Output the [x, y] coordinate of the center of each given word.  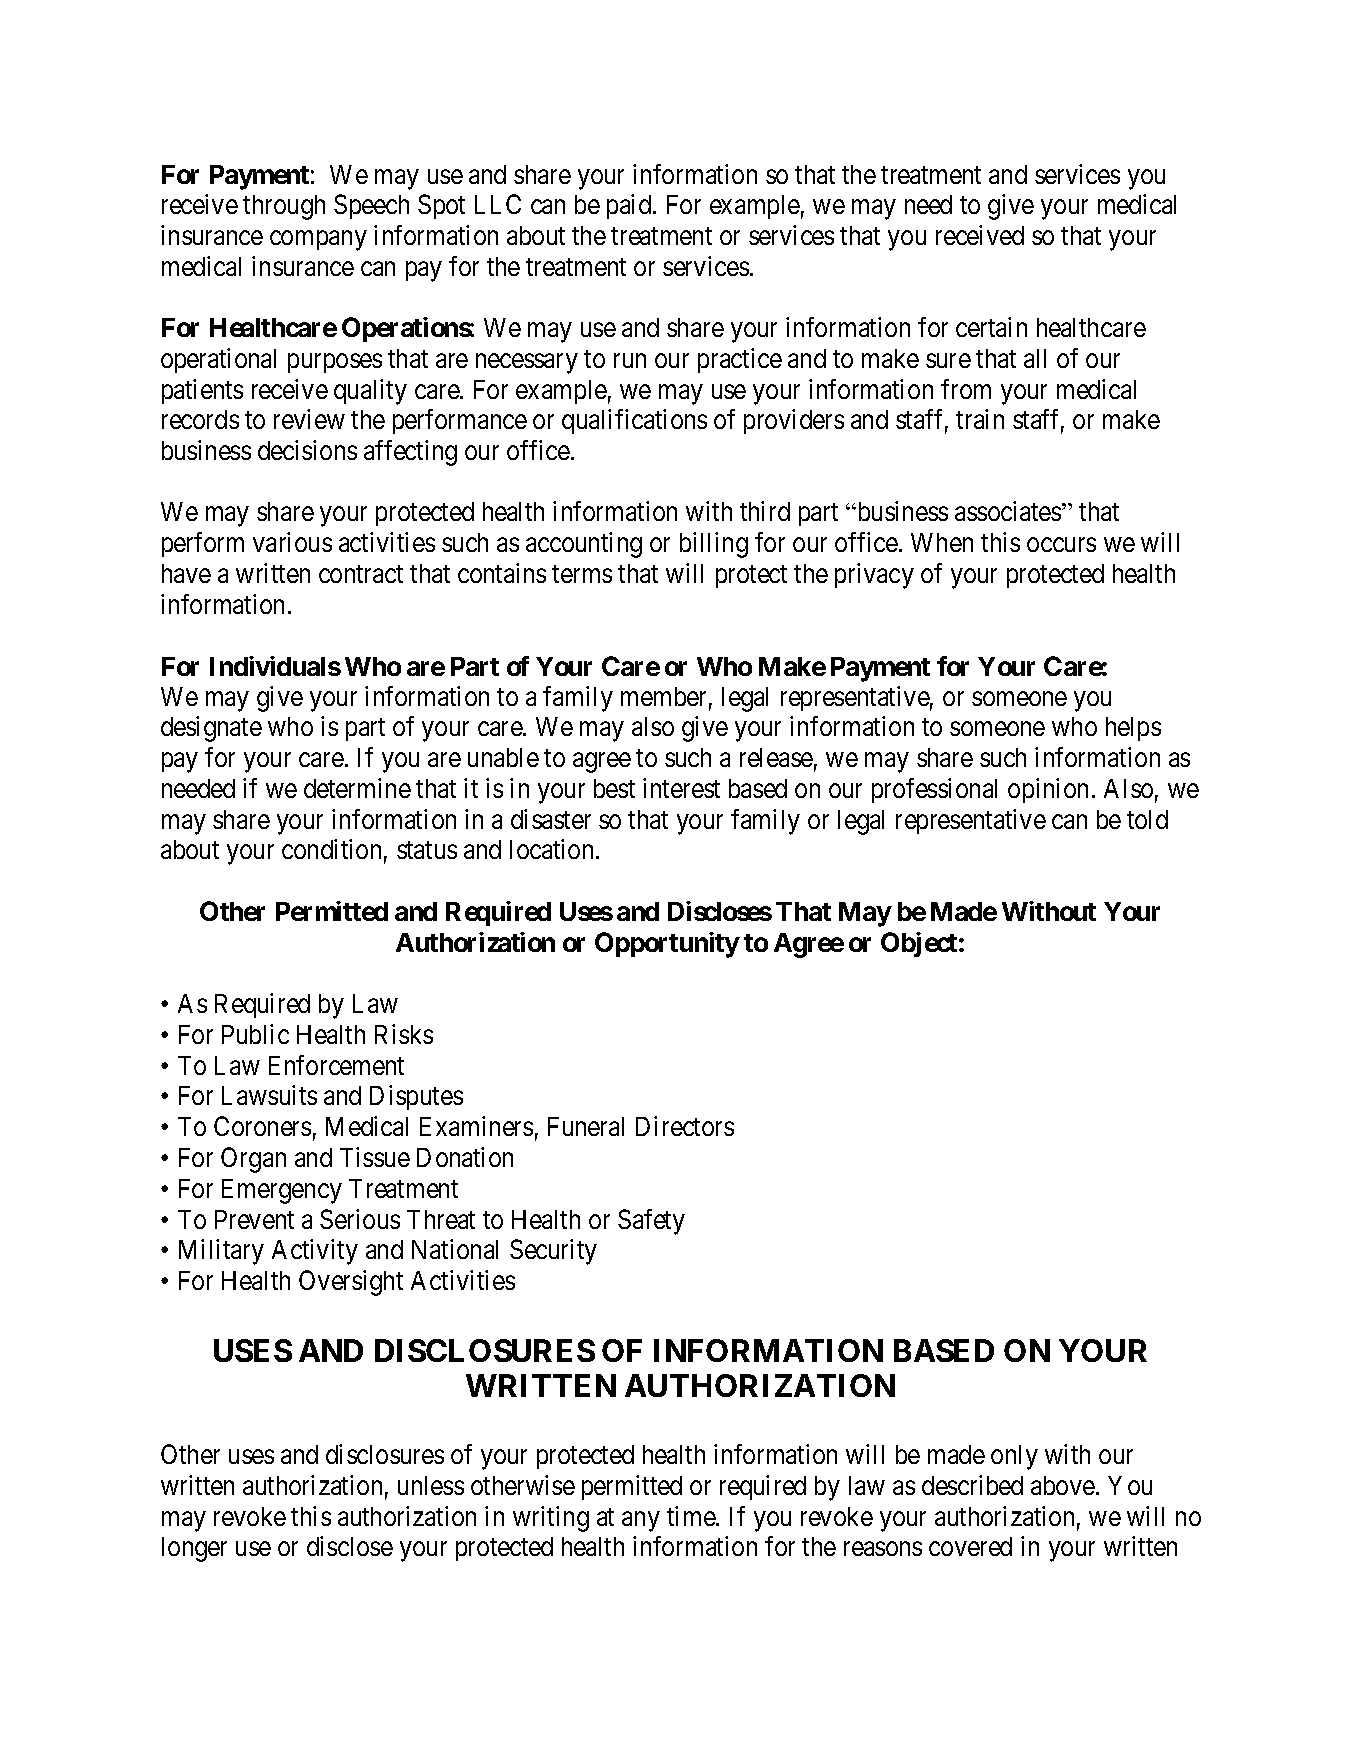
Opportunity [667, 945]
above [1063, 1485]
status [427, 850]
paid [630, 206]
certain [991, 327]
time [692, 1516]
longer [194, 1549]
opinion [1048, 790]
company [318, 241]
